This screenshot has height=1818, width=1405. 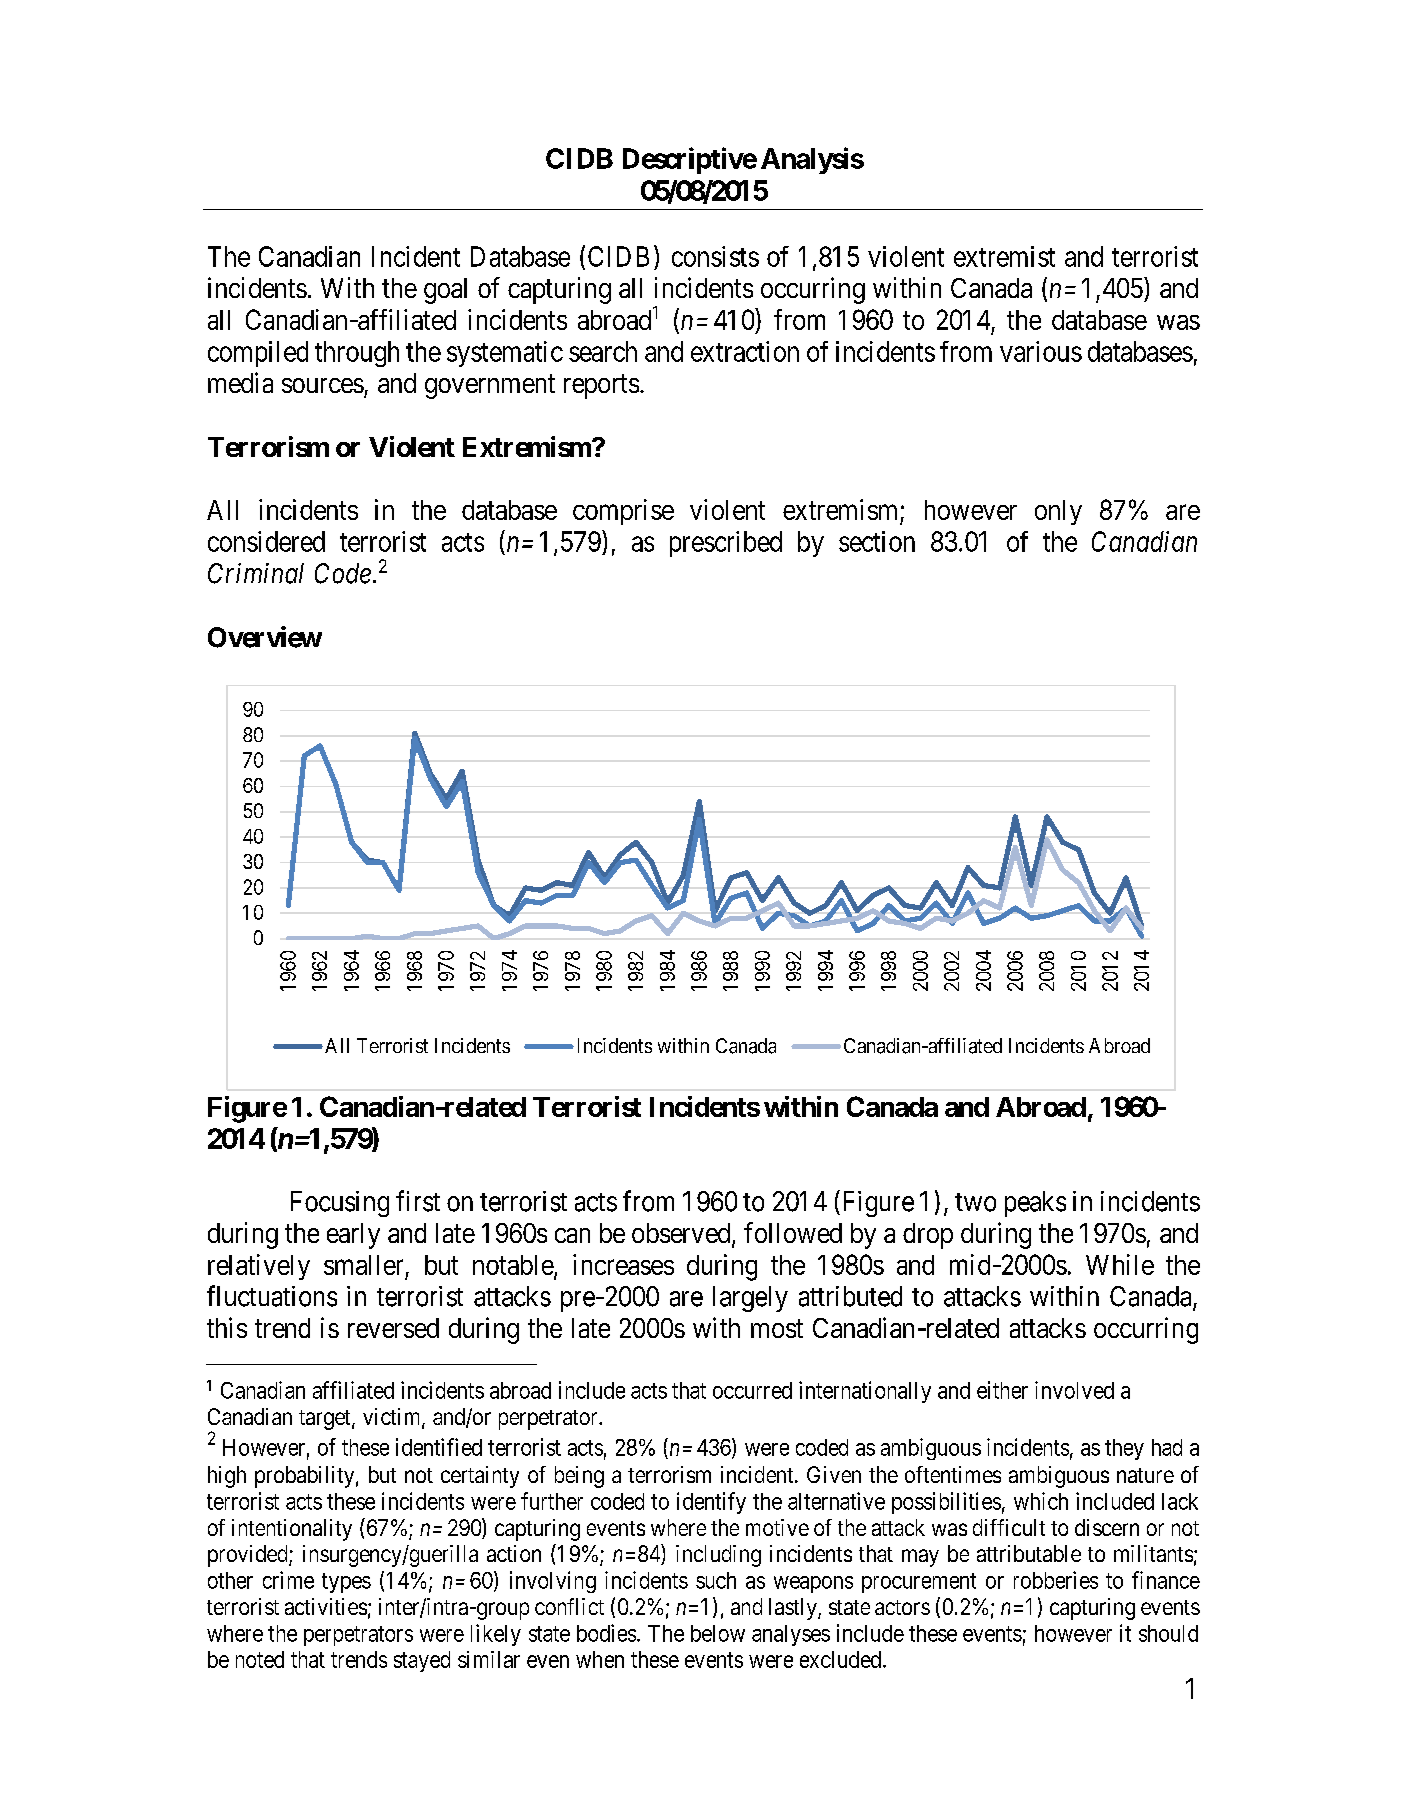 What do you see at coordinates (752, 1390) in the screenshot?
I see `occurred` at bounding box center [752, 1390].
